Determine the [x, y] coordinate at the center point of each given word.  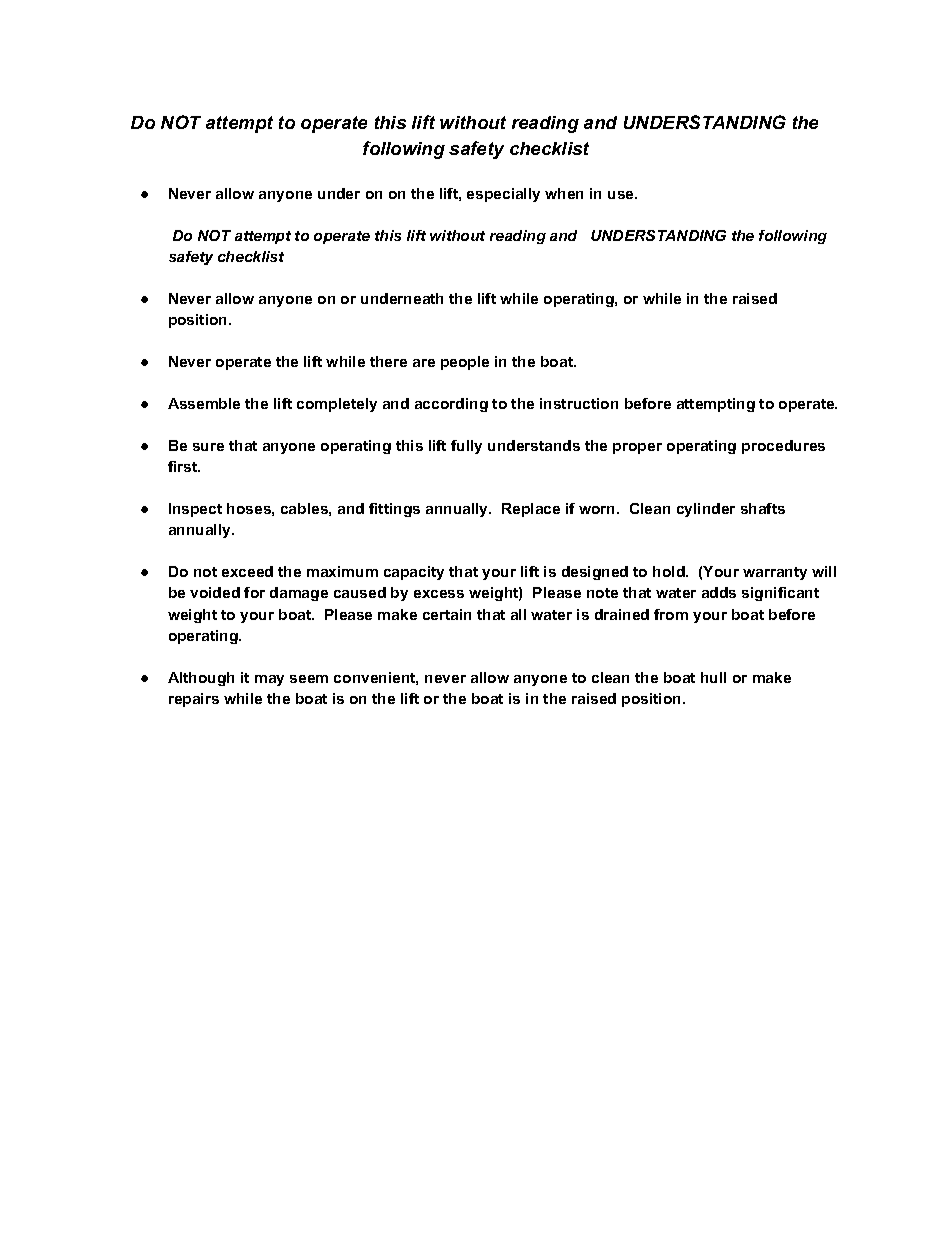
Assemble [204, 403]
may [269, 680]
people [465, 363]
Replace [531, 510]
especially [503, 195]
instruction [579, 403]
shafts [763, 508]
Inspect [195, 510]
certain [447, 614]
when [564, 193]
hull [713, 677]
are [424, 363]
